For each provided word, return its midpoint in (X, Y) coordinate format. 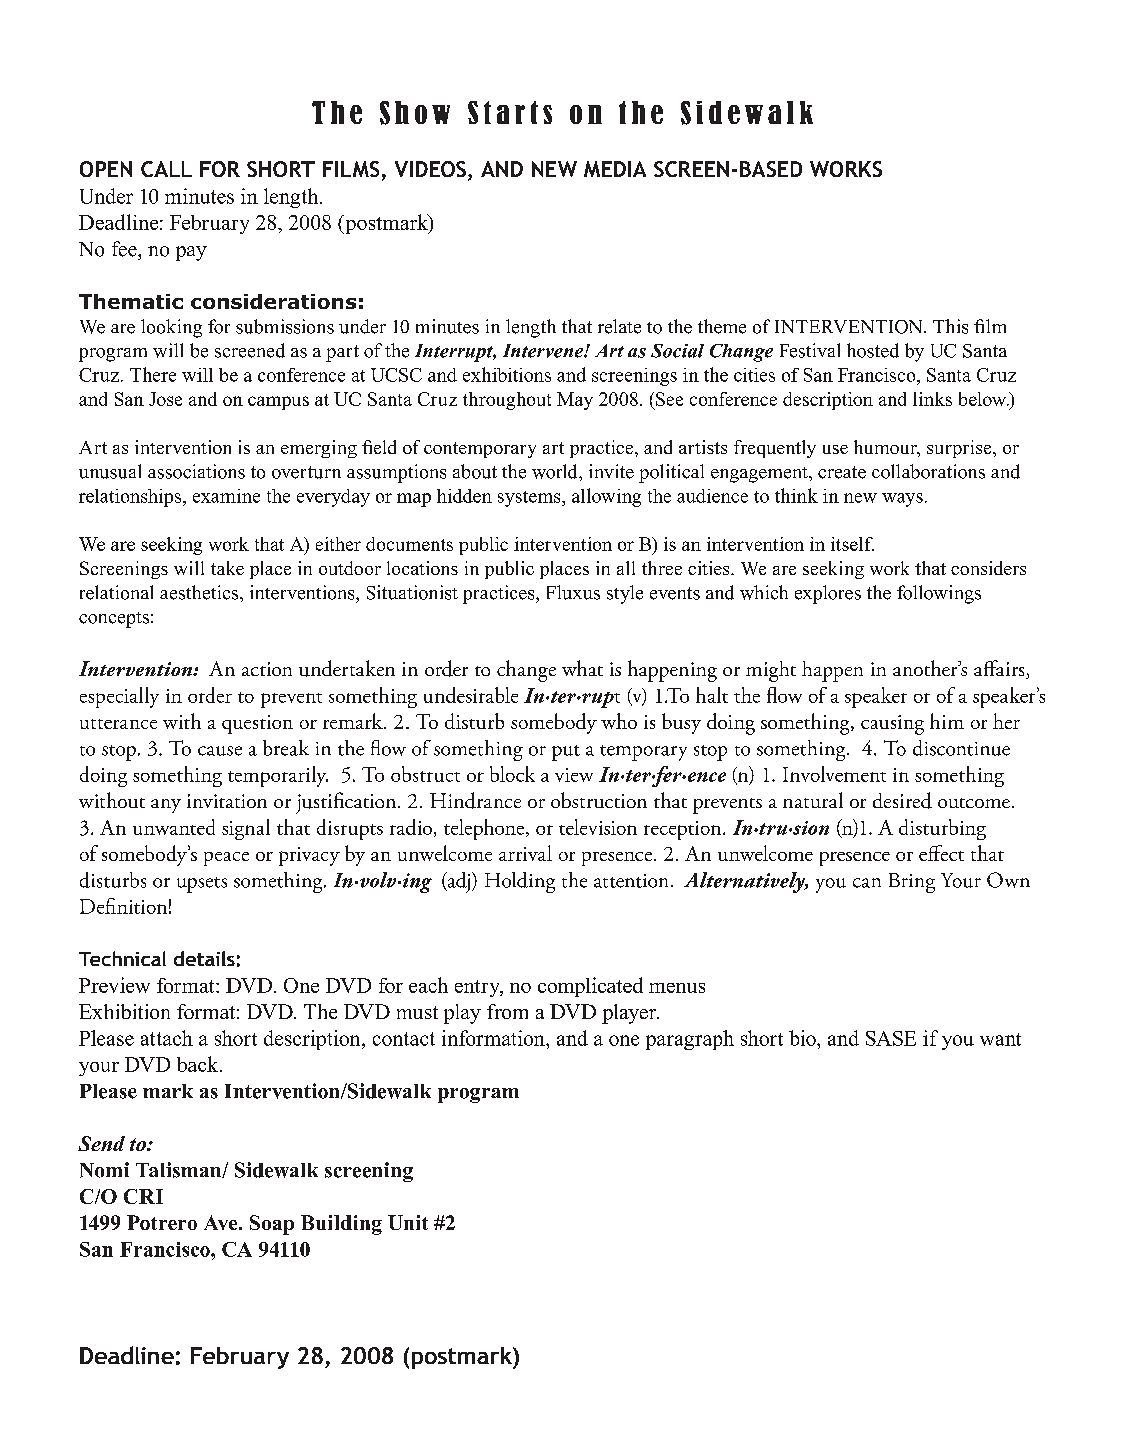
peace (226, 859)
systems (530, 499)
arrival (525, 853)
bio (803, 1038)
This (950, 326)
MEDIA (615, 169)
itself (852, 544)
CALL (166, 169)
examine (226, 496)
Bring (912, 883)
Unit (408, 1222)
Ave (222, 1222)
